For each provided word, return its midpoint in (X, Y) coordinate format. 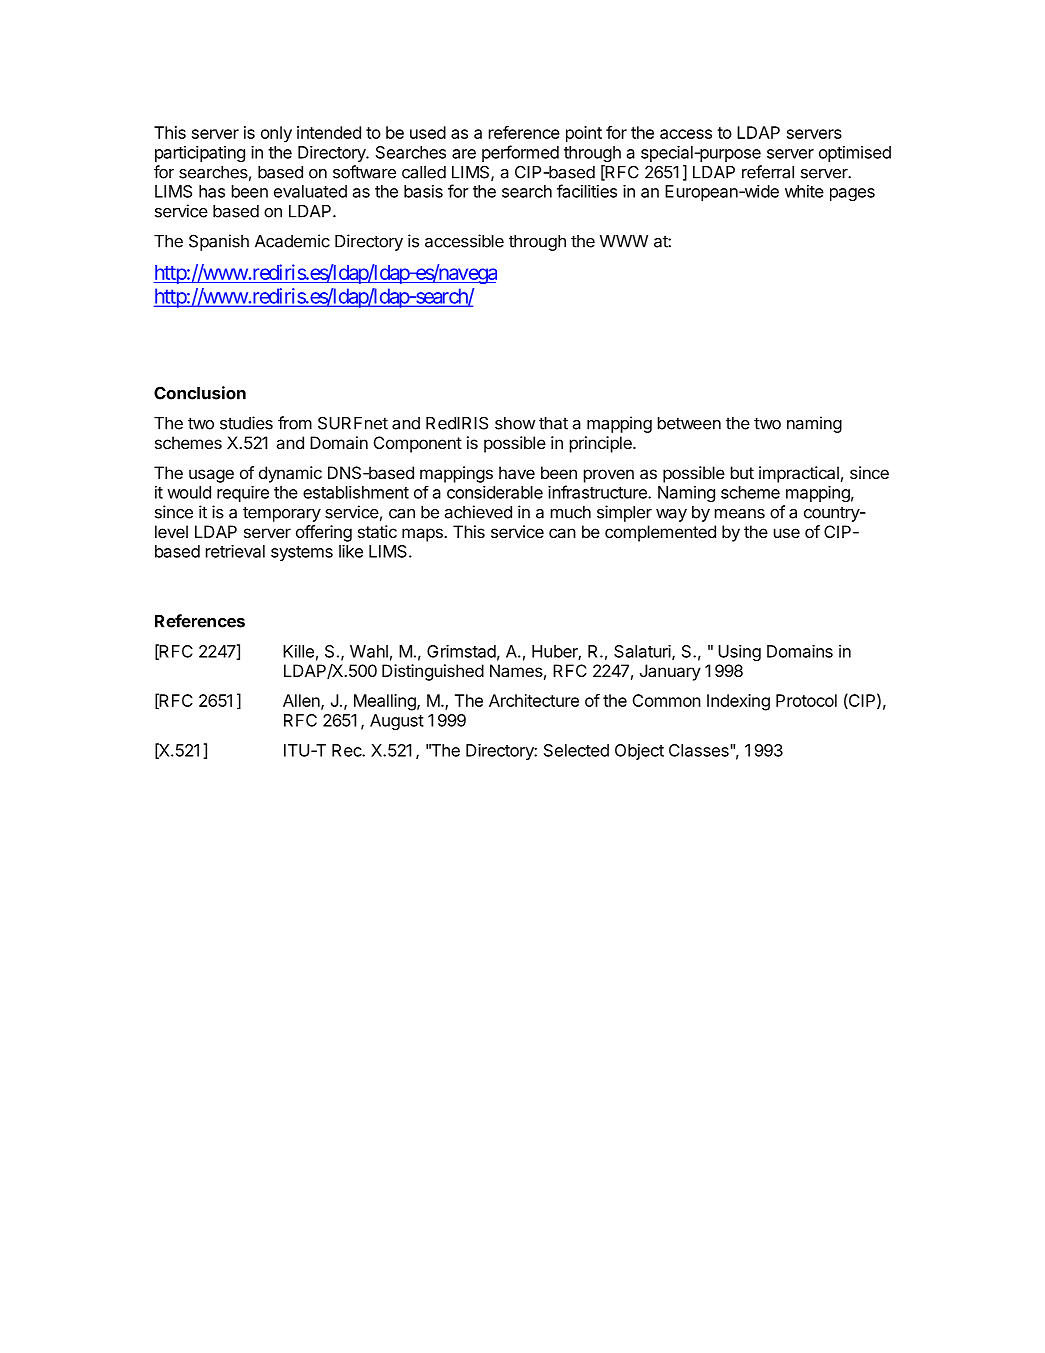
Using (739, 653)
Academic (292, 241)
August (397, 722)
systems (302, 553)
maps (423, 535)
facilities (587, 191)
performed (520, 153)
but (742, 472)
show (515, 423)
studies (246, 423)
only (276, 134)
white (804, 191)
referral (768, 172)
